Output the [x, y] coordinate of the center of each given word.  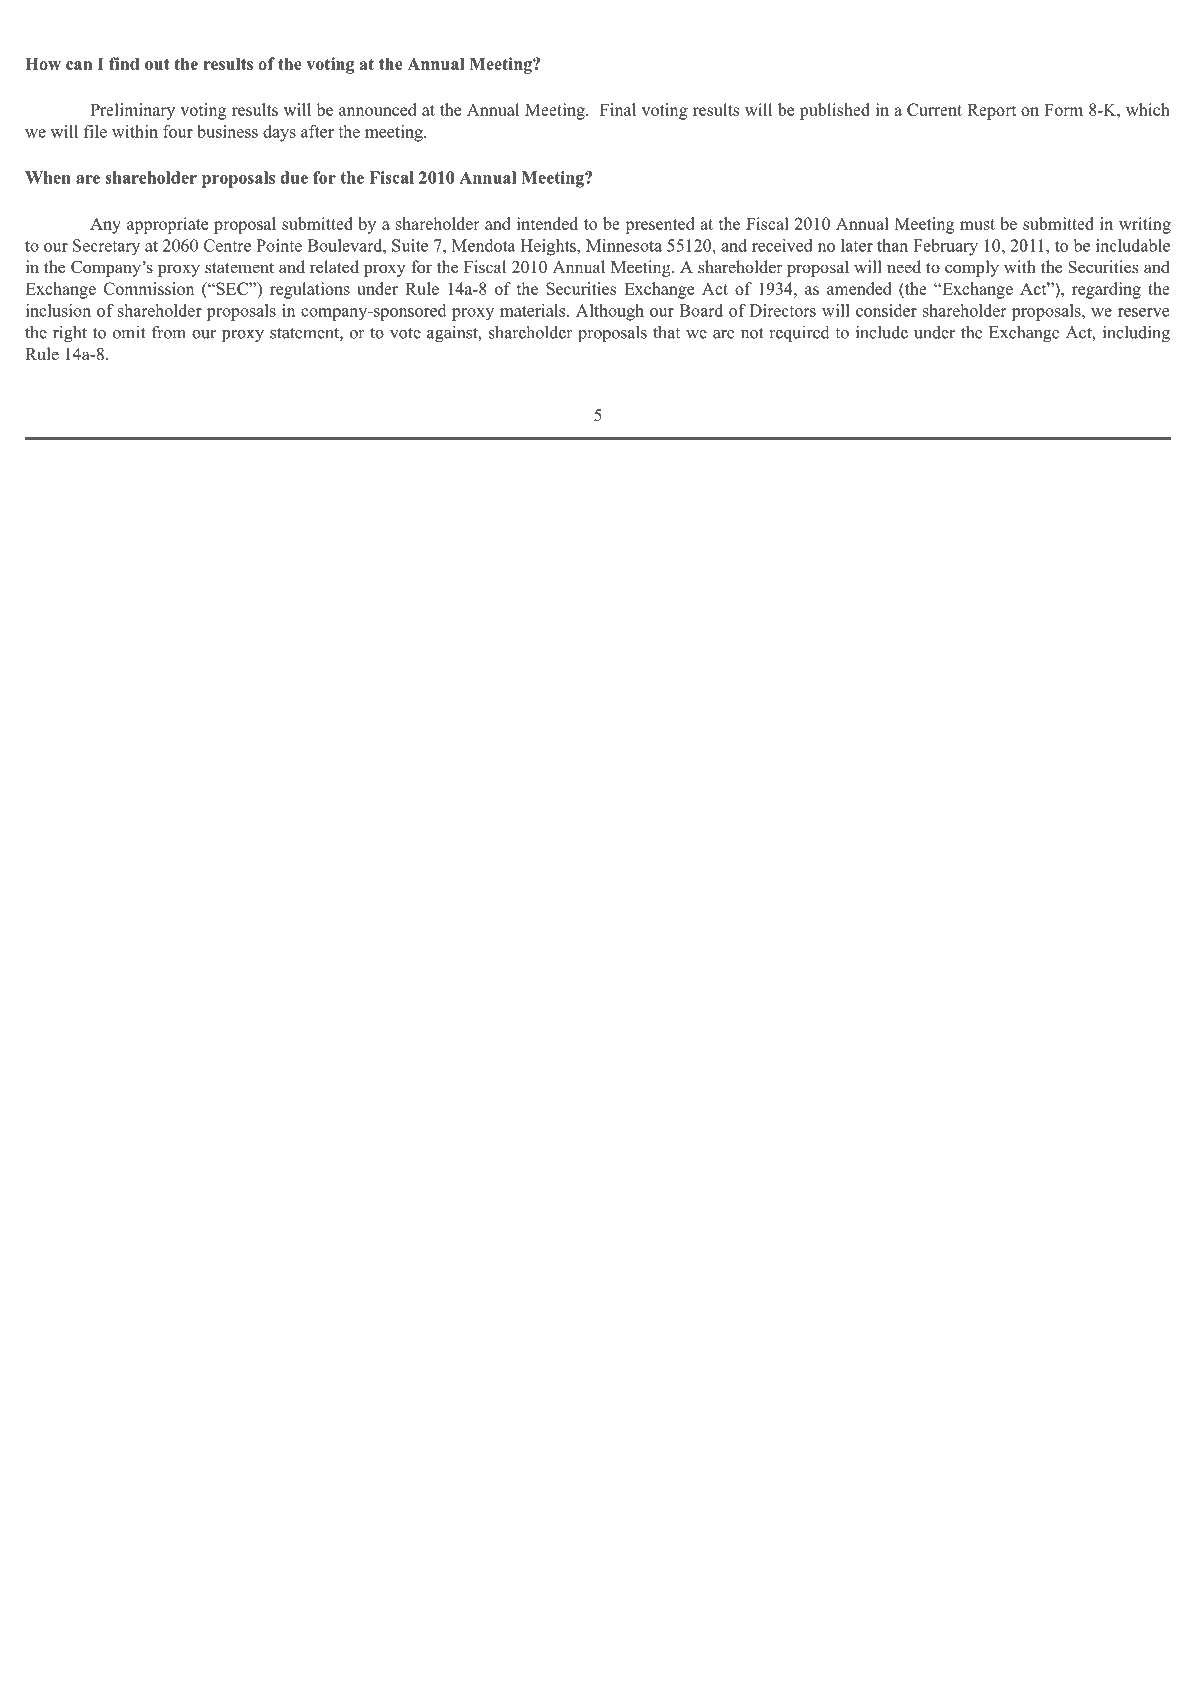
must [977, 224]
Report [991, 111]
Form [1063, 109]
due [294, 177]
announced [377, 109]
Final [618, 109]
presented [660, 225]
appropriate [167, 225]
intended [547, 223]
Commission [149, 288]
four [178, 131]
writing [1145, 225]
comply [972, 268]
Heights [549, 247]
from [169, 332]
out [157, 64]
